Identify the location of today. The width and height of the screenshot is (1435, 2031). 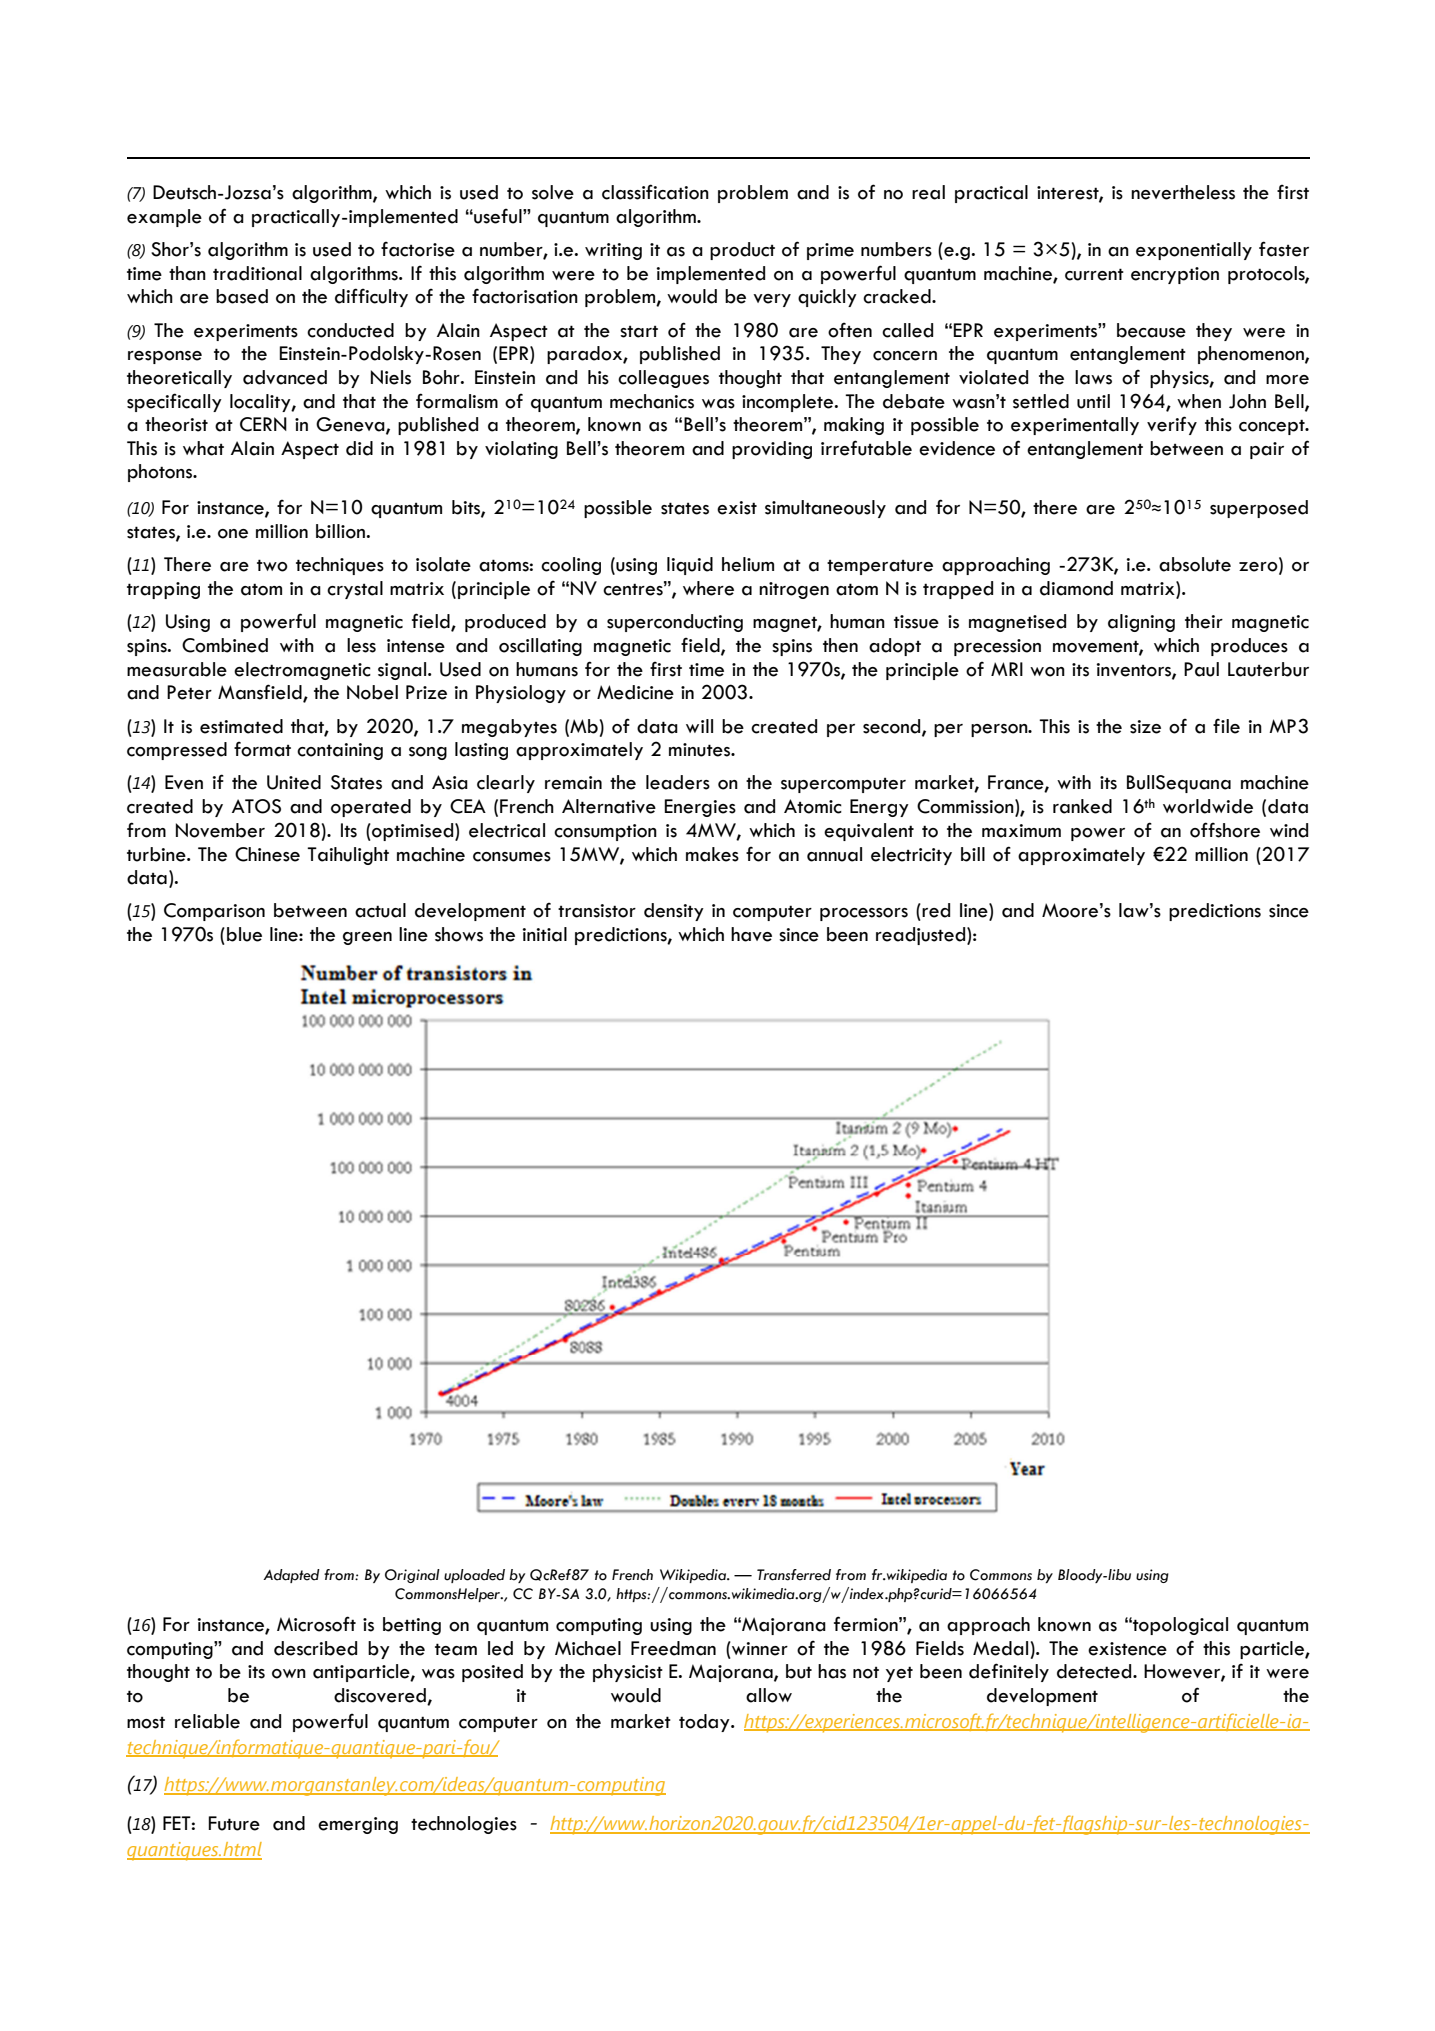
(705, 1723).
